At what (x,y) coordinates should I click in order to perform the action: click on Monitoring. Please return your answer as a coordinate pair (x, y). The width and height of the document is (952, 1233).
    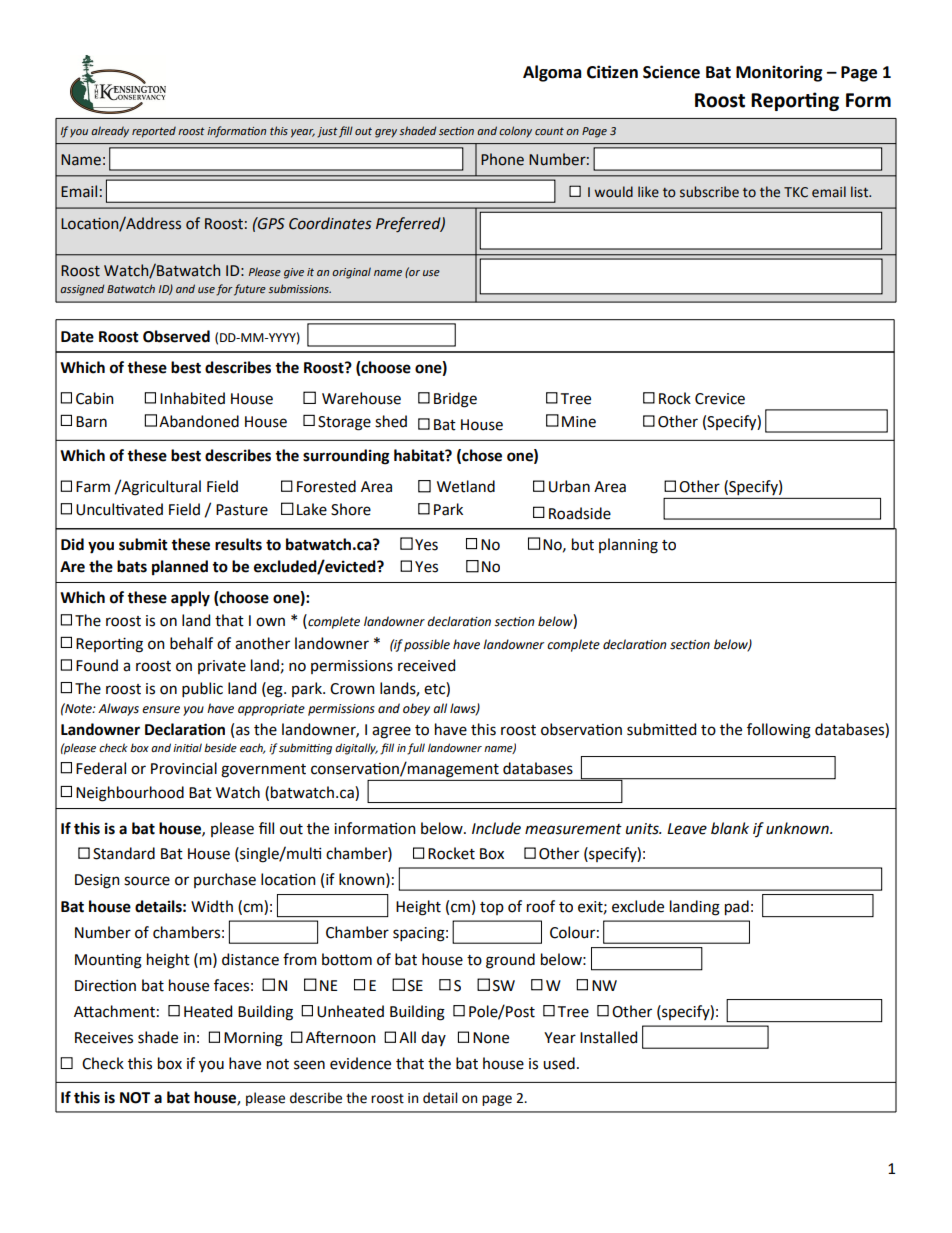
    Looking at the image, I should click on (779, 73).
